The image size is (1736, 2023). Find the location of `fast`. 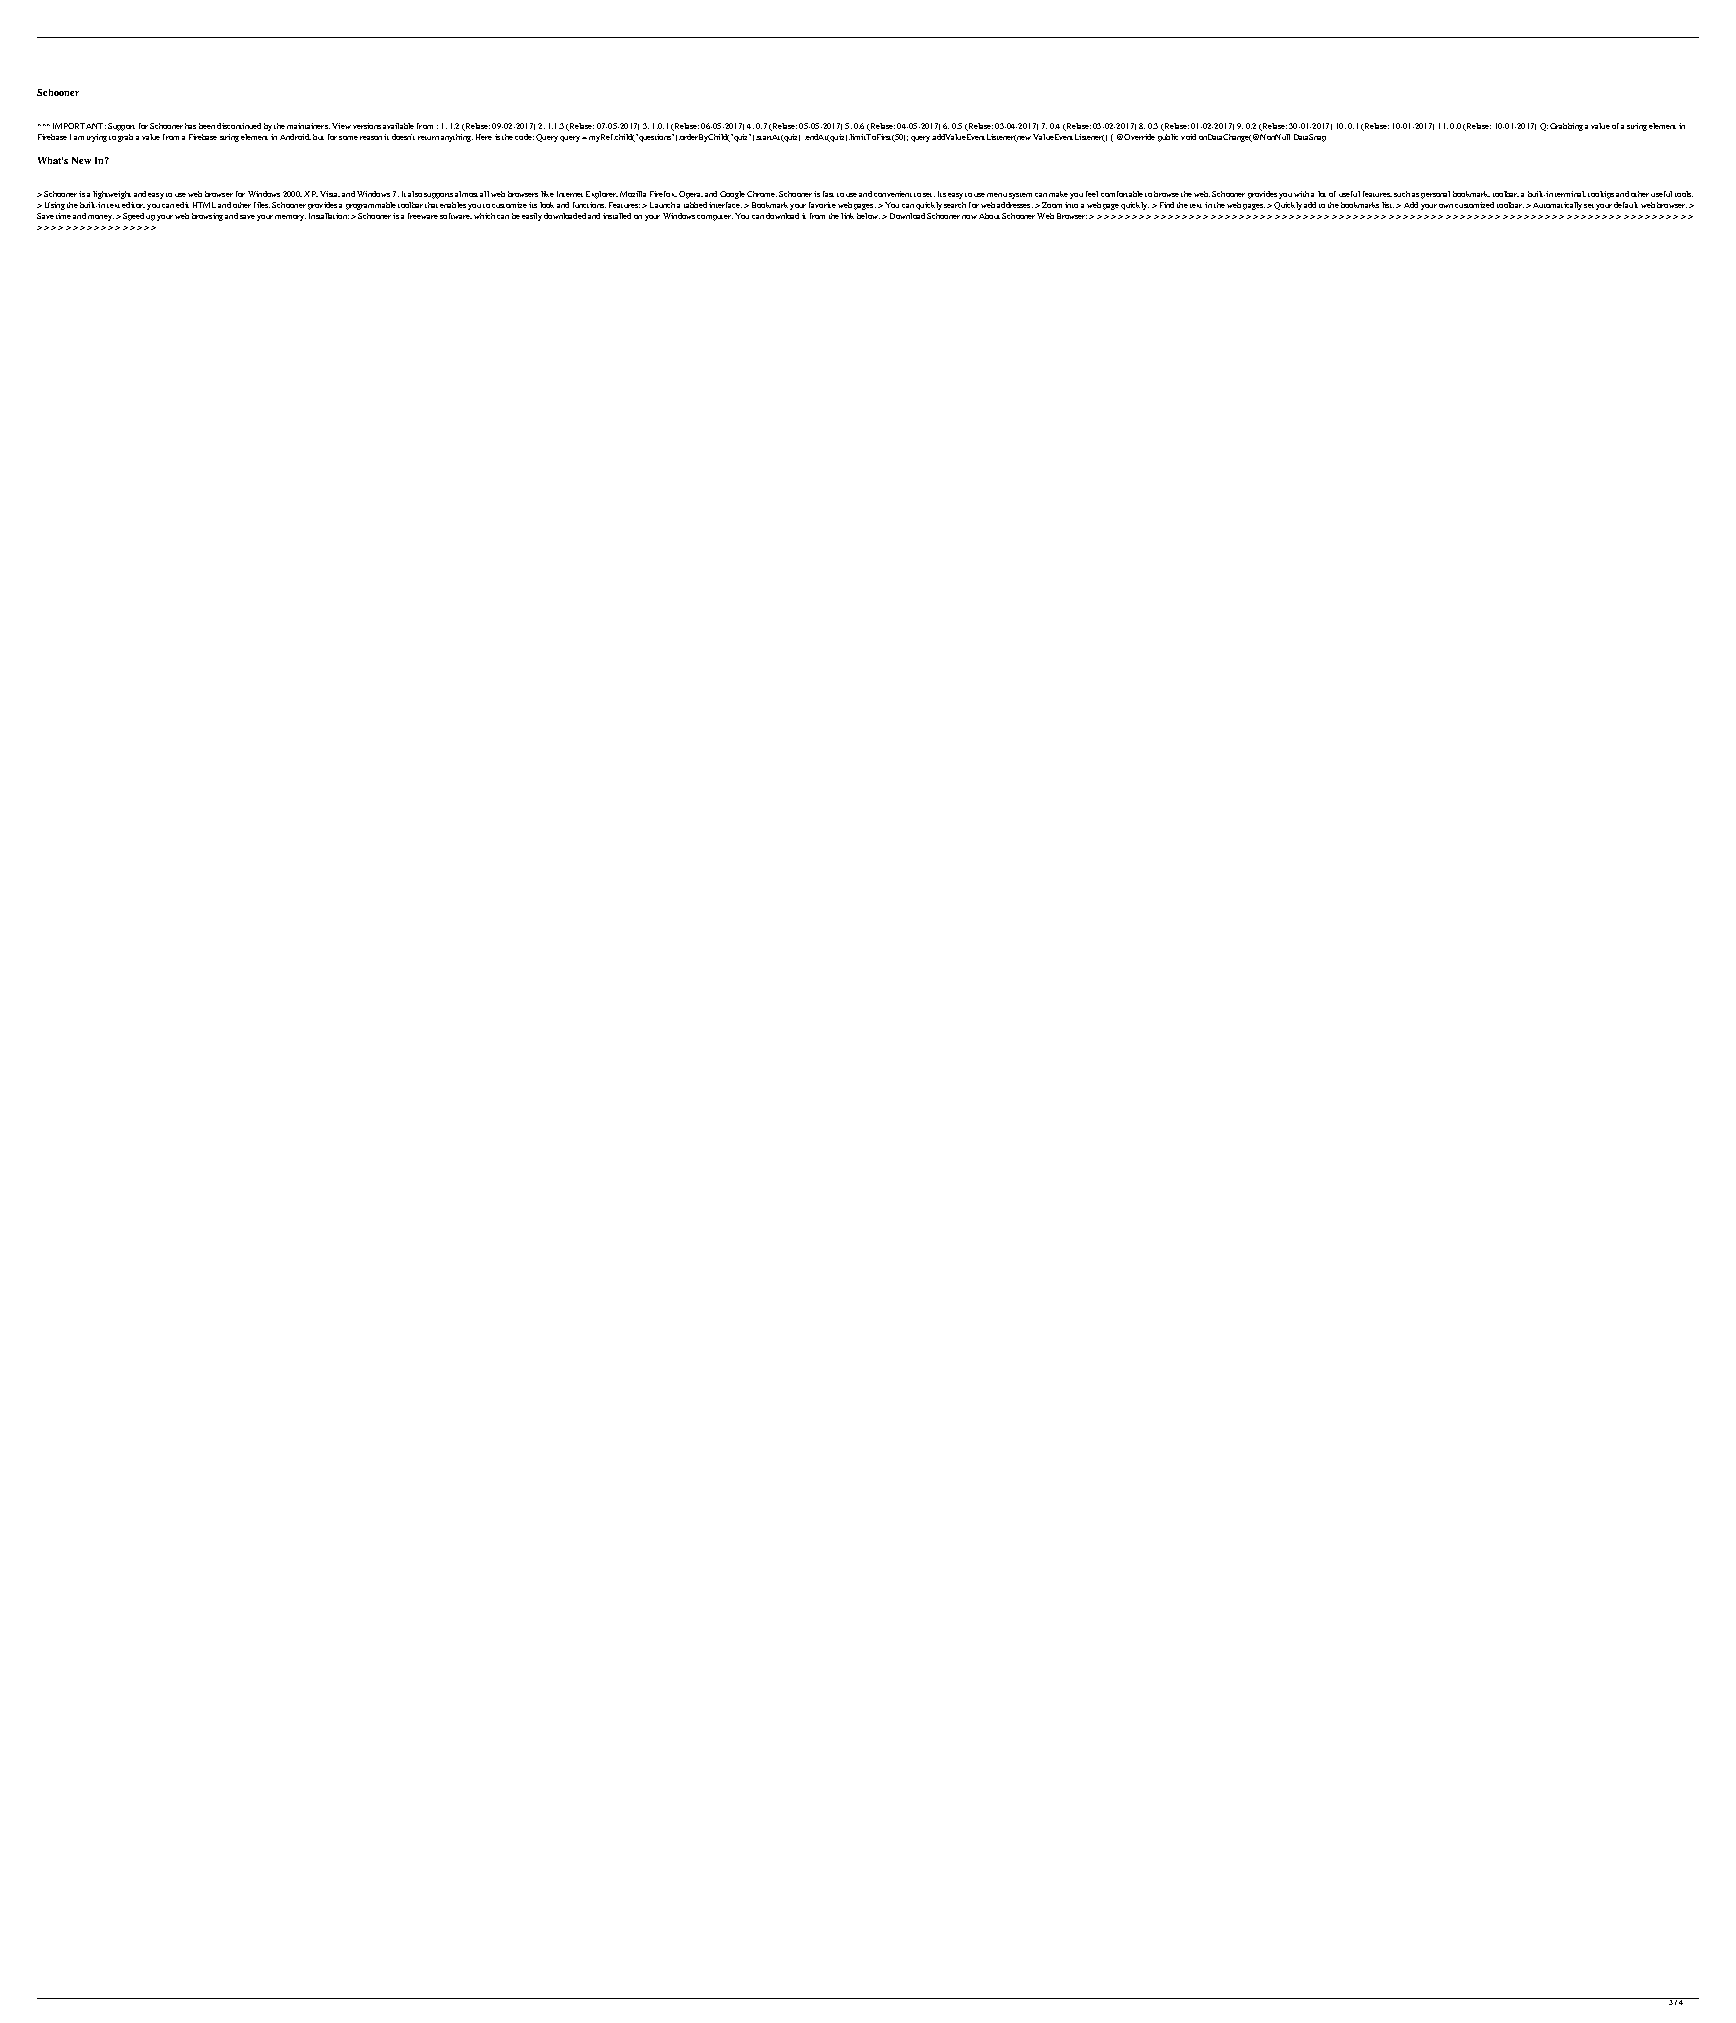

fast is located at coordinates (828, 194).
